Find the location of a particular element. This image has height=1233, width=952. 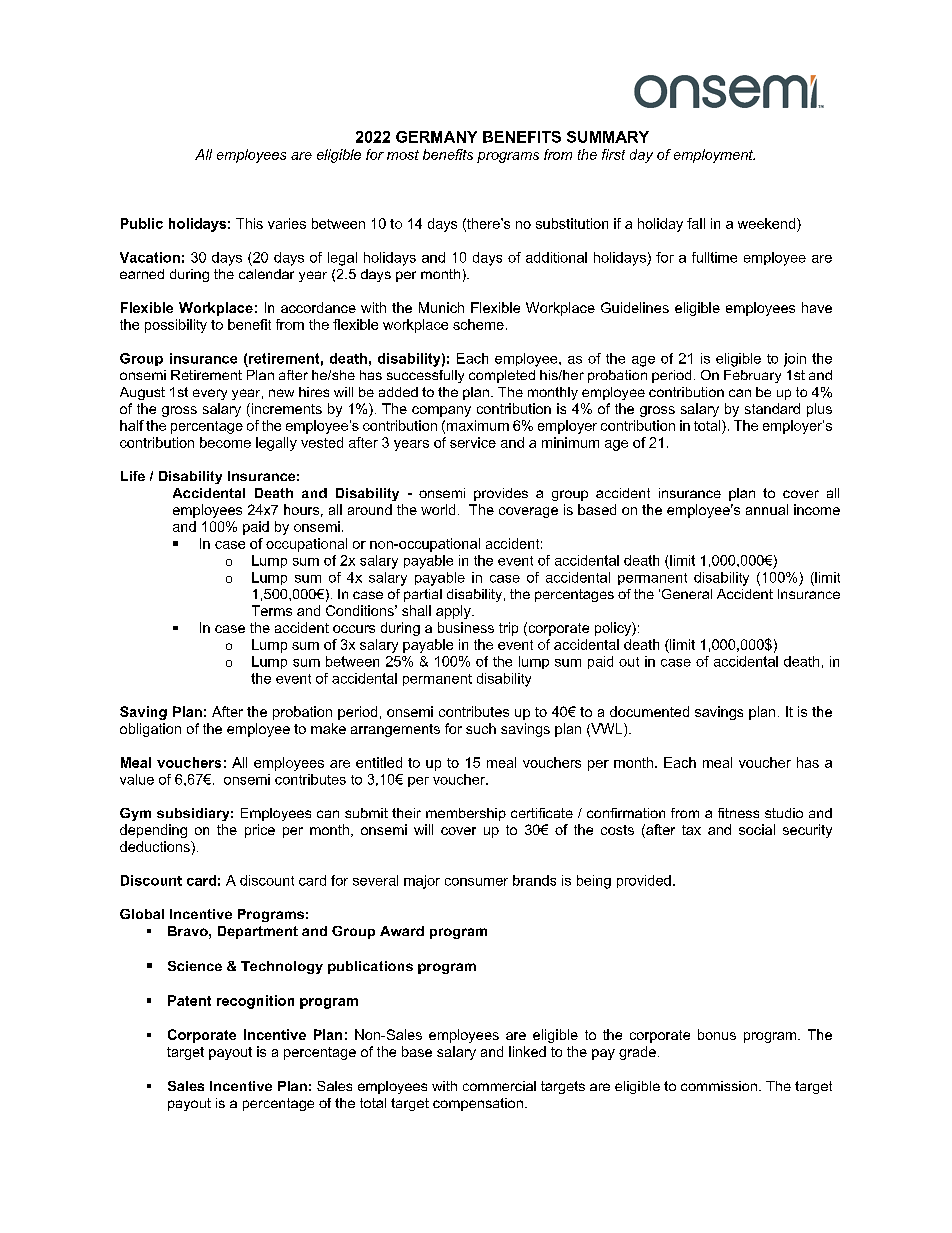

GERMANY is located at coordinates (436, 137).
